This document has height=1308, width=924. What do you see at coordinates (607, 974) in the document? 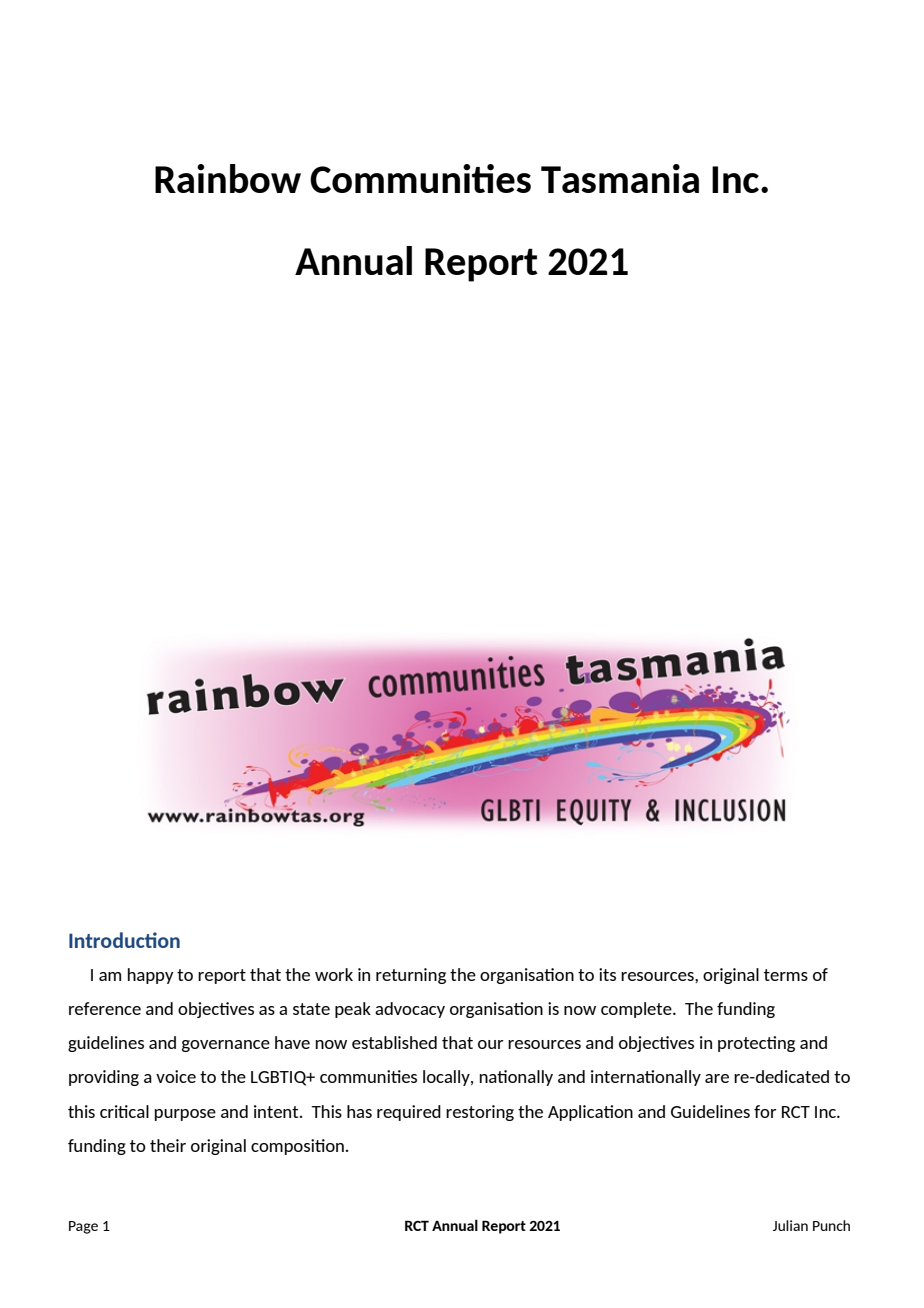
I see `its` at bounding box center [607, 974].
